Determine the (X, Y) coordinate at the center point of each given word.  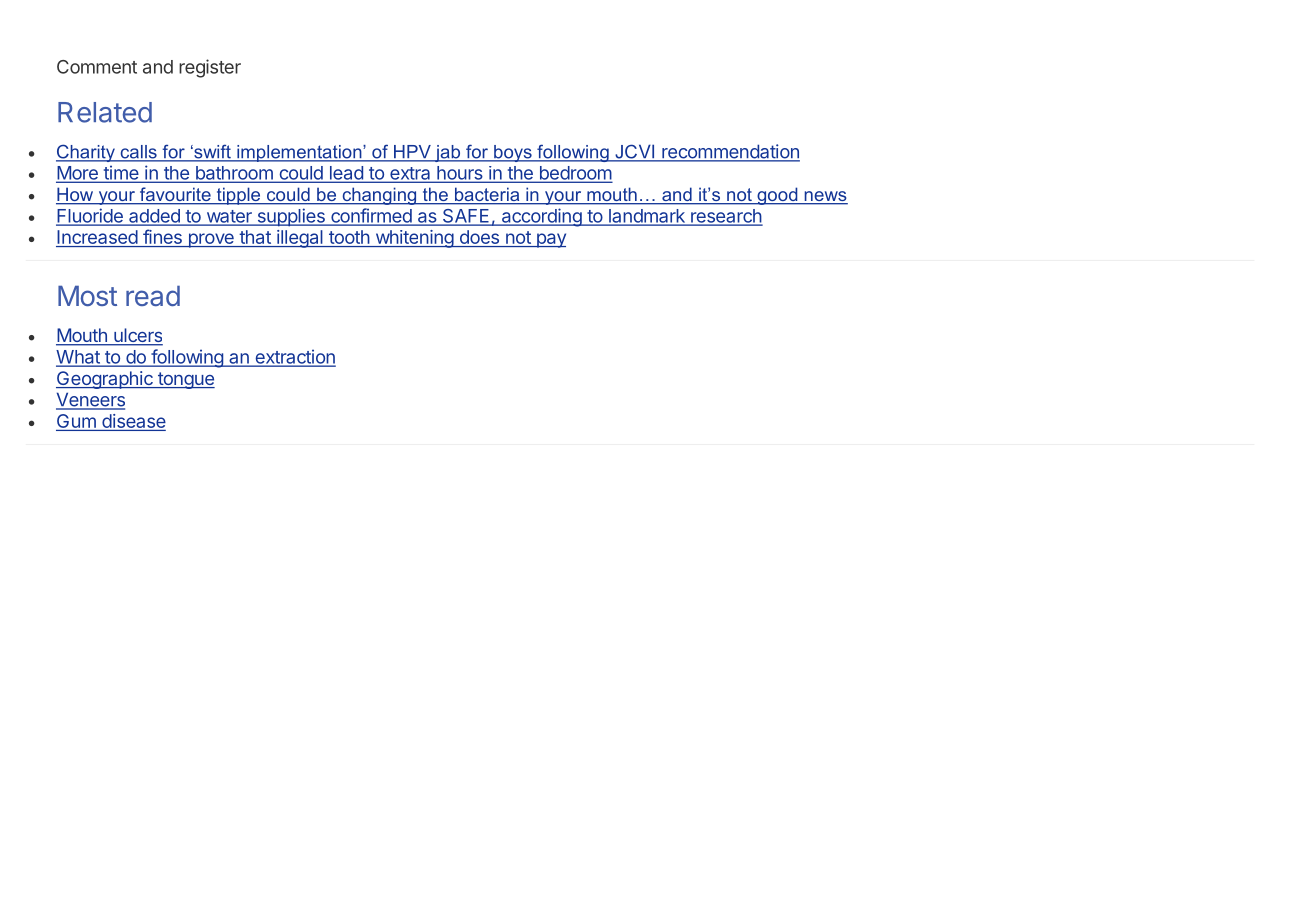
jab (448, 153)
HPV (412, 153)
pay (550, 240)
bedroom (574, 174)
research (726, 217)
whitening (414, 239)
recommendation (730, 152)
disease (134, 421)
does (479, 238)
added (154, 217)
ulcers (137, 336)
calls (138, 153)
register (210, 68)
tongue (185, 380)
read (153, 296)
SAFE (466, 217)
